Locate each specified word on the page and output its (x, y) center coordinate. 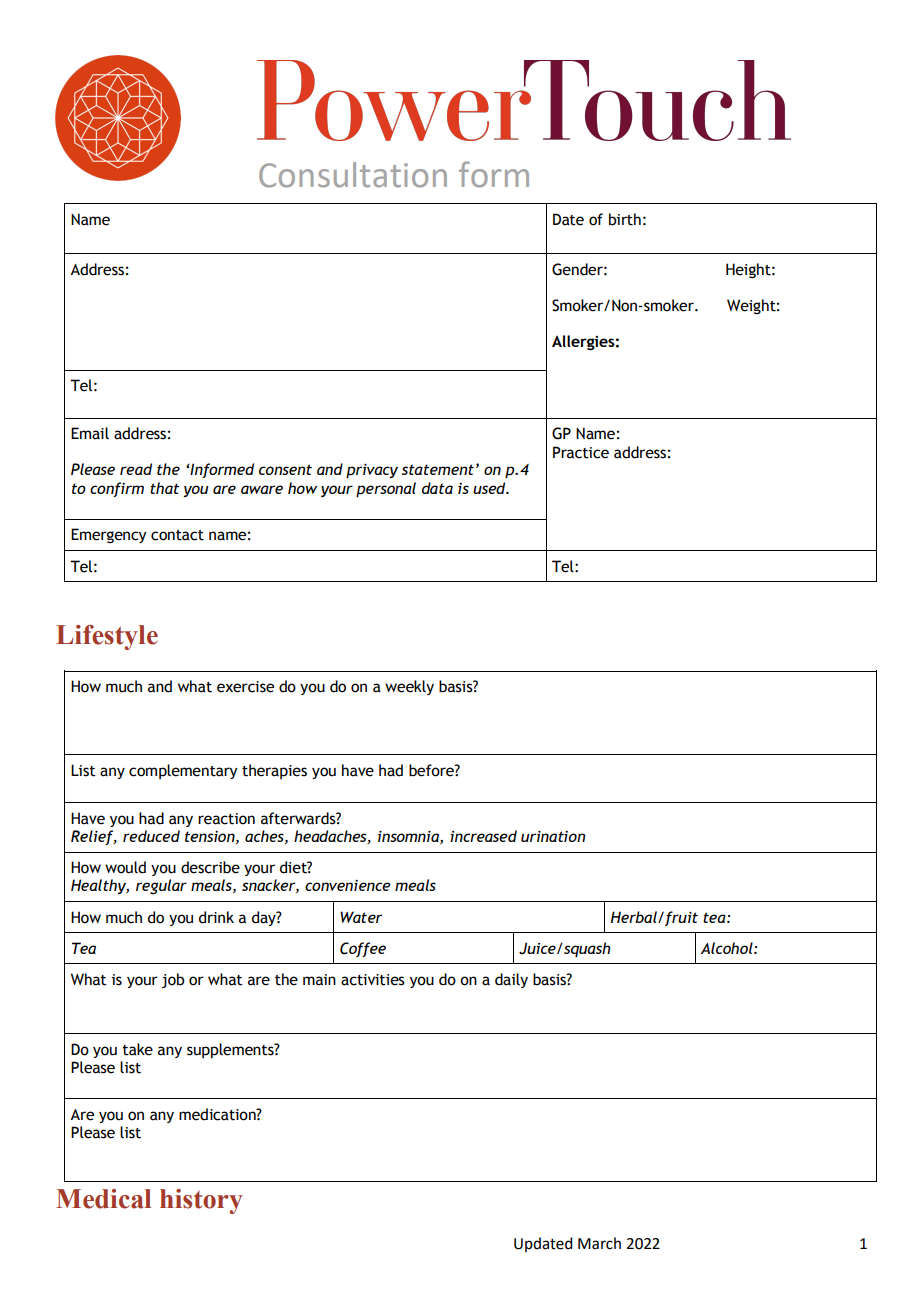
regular (161, 886)
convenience (348, 885)
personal (386, 490)
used (490, 488)
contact (177, 535)
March (599, 1243)
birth (625, 219)
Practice (581, 452)
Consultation (353, 175)
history (201, 1201)
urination (553, 836)
